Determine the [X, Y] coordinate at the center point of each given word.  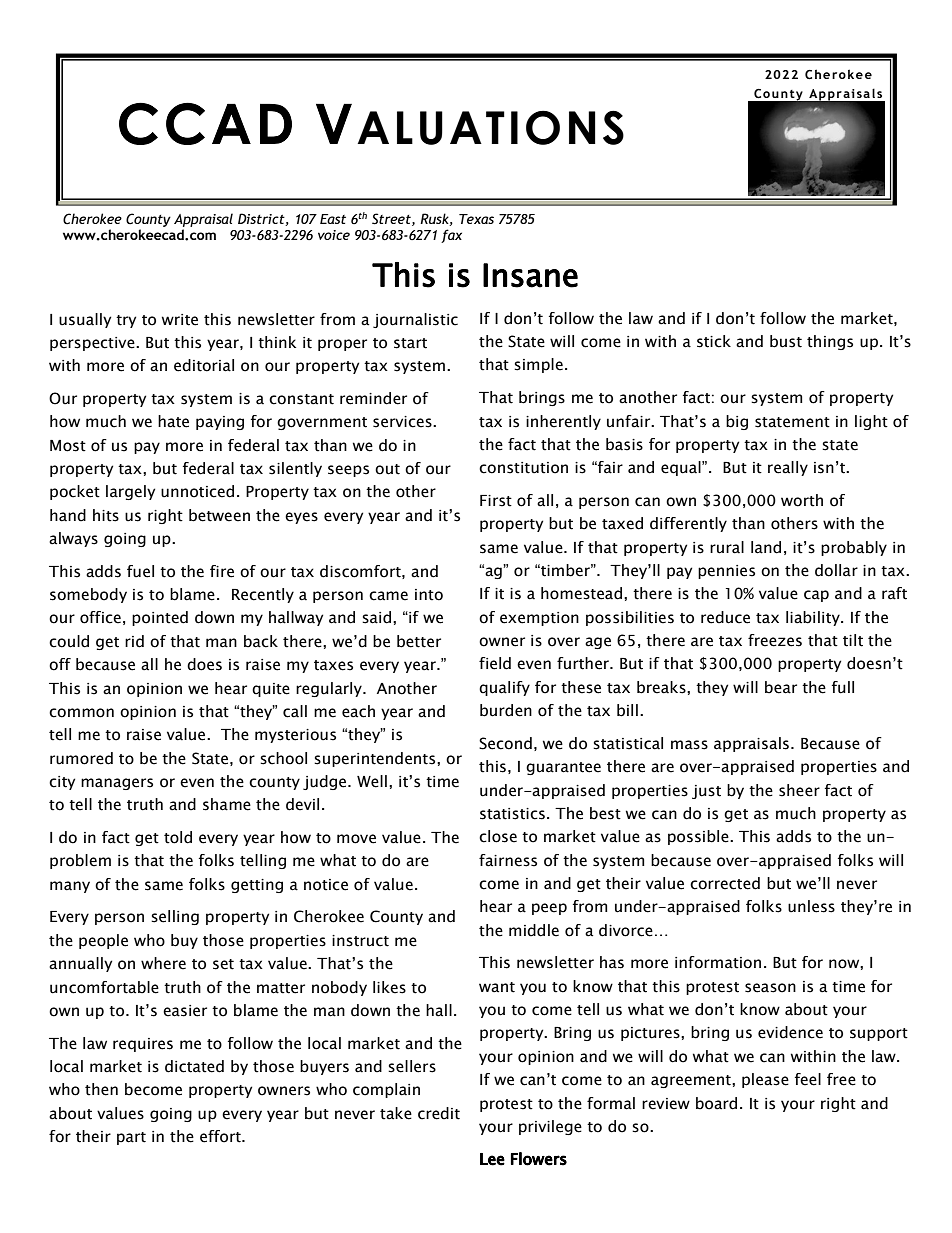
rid [134, 641]
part [131, 1138]
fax [451, 236]
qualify [504, 688]
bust [786, 341]
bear [781, 687]
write [180, 320]
